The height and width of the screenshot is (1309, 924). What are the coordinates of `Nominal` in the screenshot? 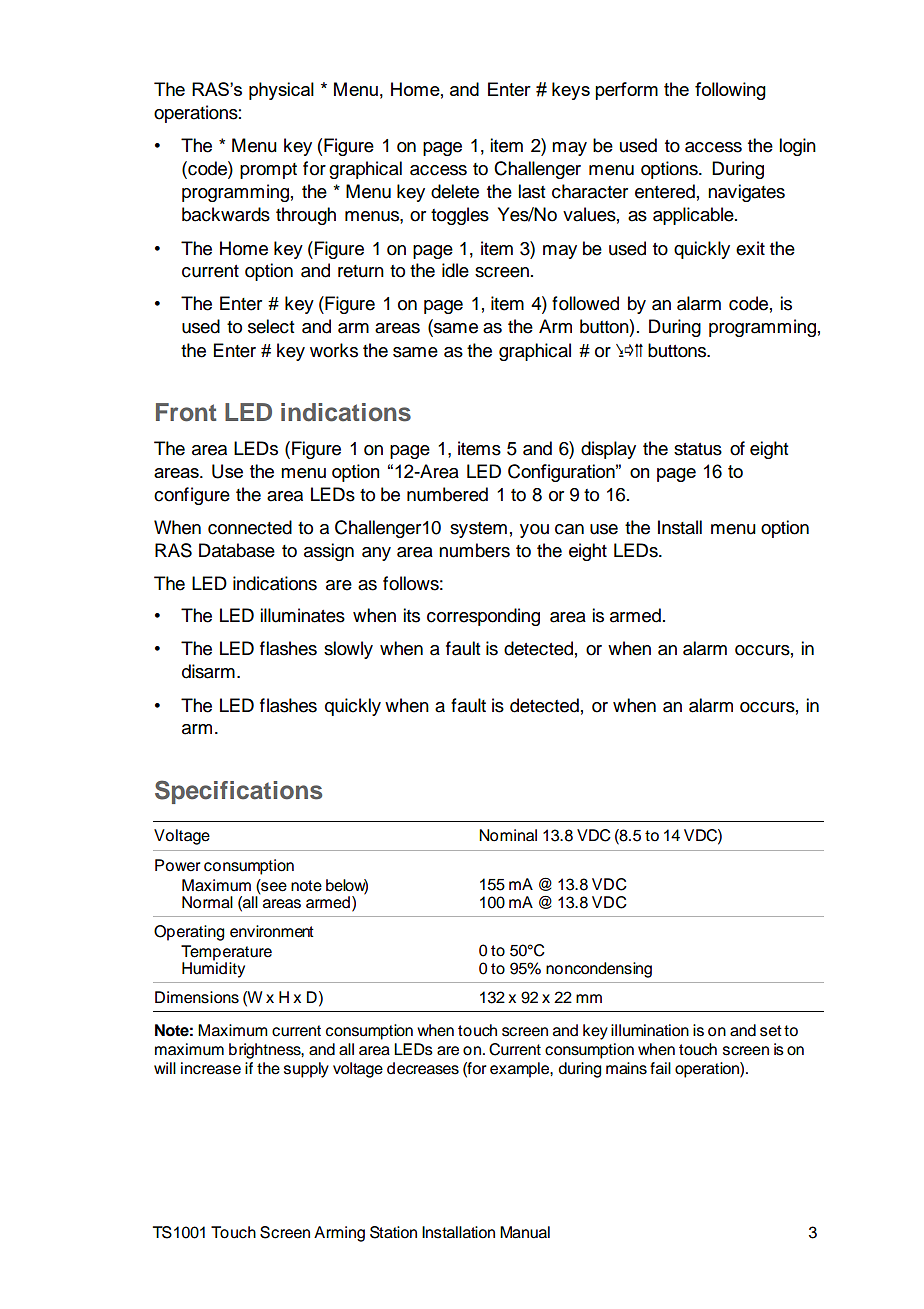 It's located at (508, 835).
